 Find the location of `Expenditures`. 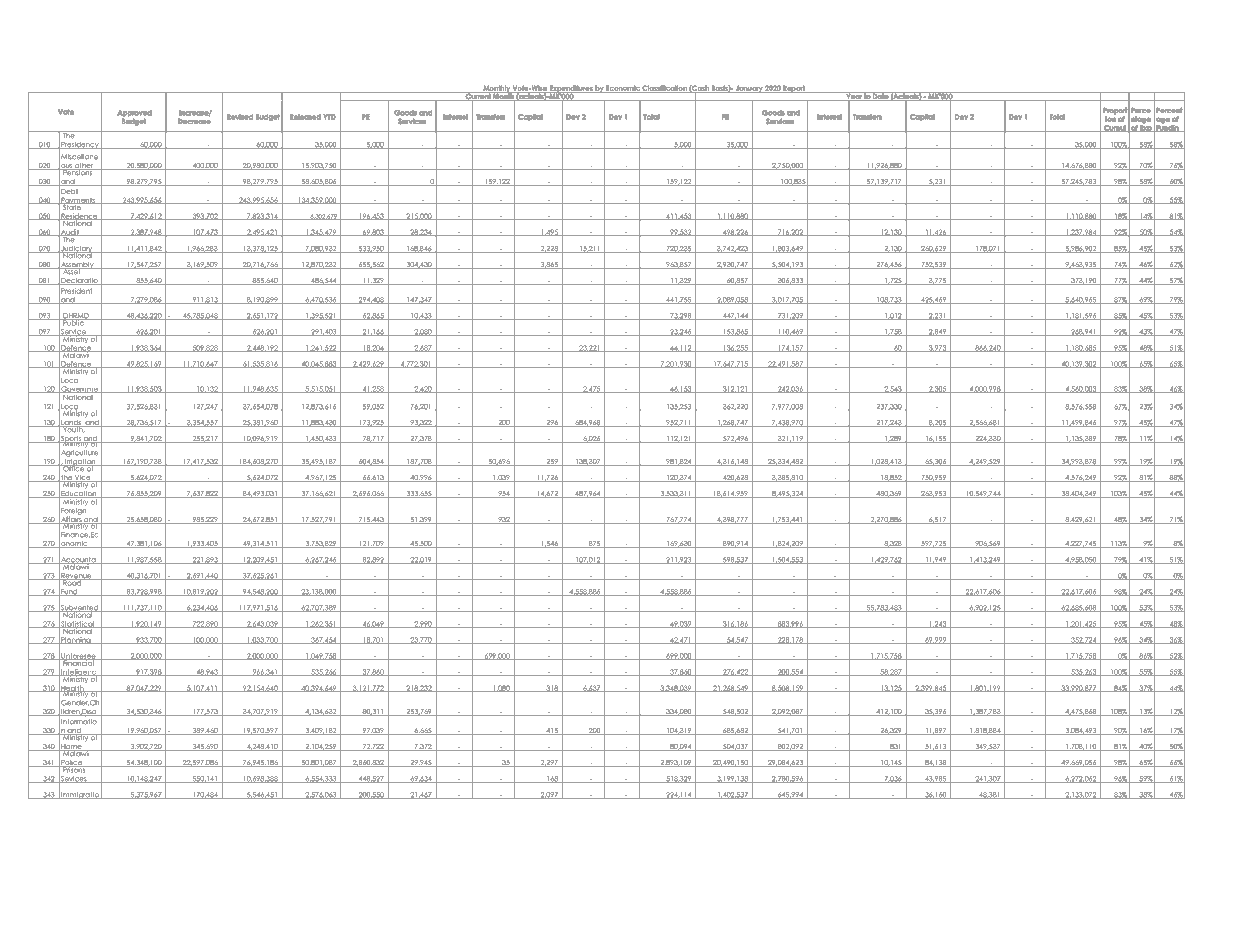

Expenditures is located at coordinates (571, 90).
